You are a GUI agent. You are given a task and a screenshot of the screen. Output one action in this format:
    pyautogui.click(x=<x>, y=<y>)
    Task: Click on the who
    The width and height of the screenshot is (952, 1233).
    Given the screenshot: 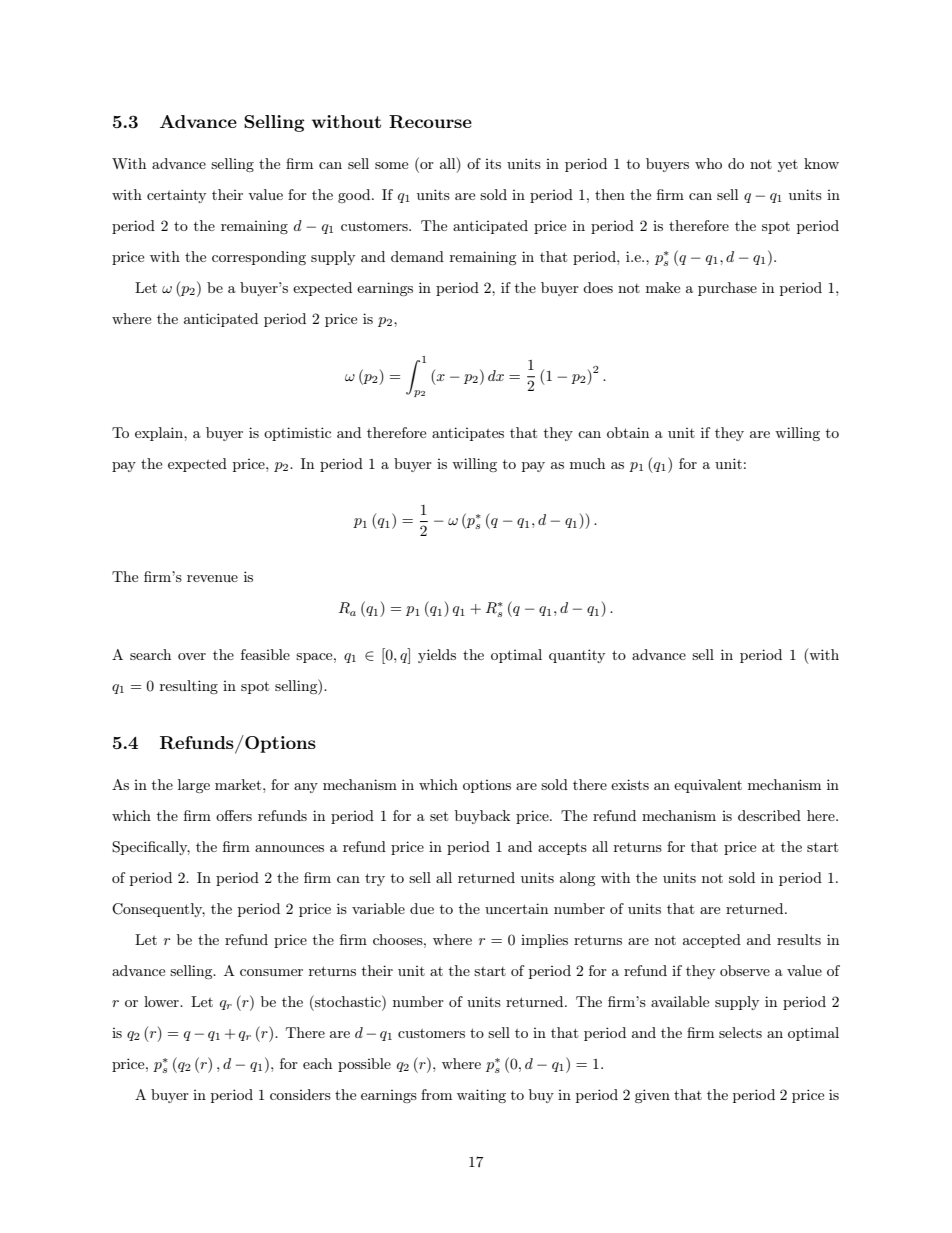 What is the action you would take?
    pyautogui.click(x=708, y=163)
